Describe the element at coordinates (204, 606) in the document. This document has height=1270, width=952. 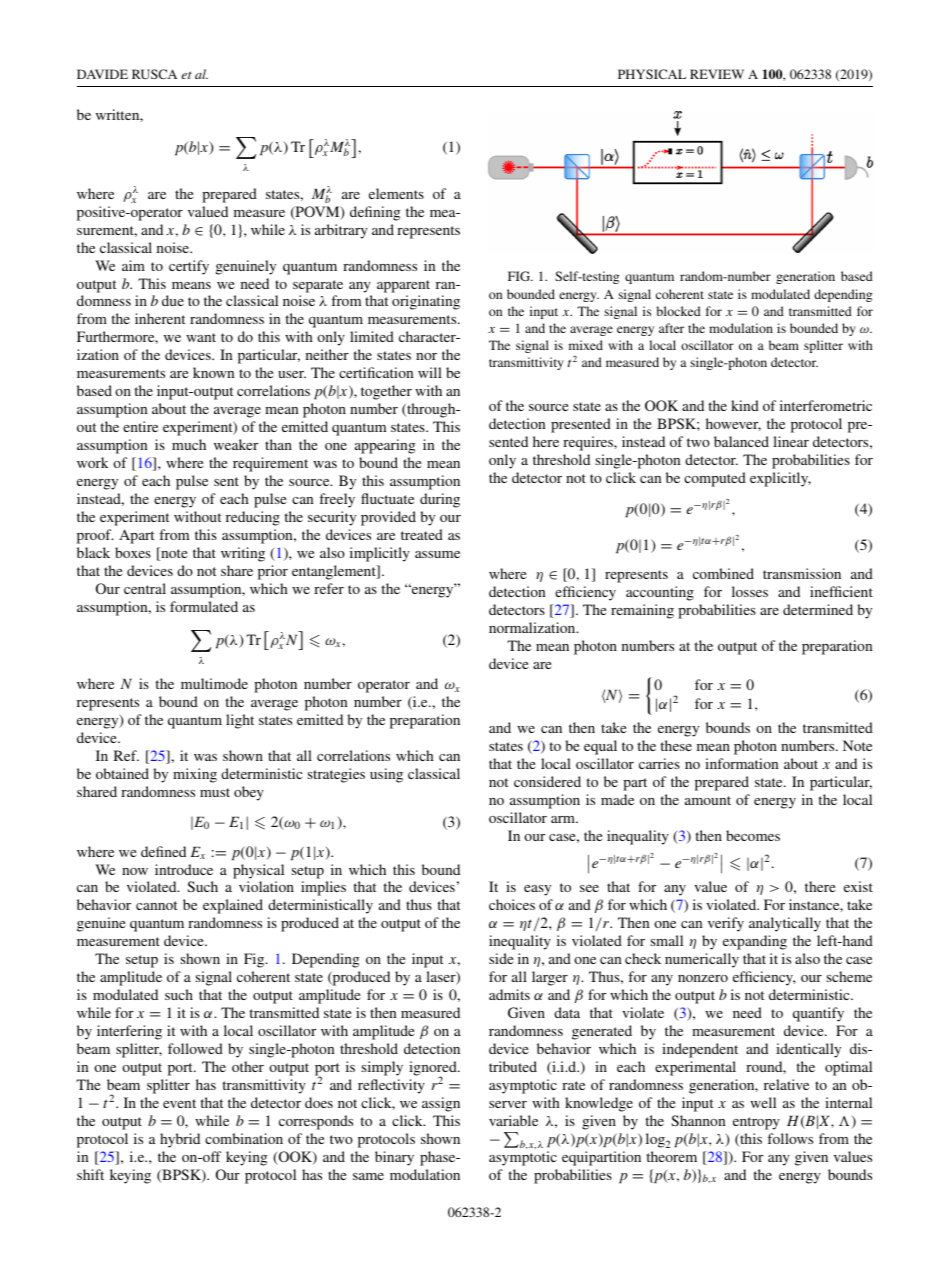
I see `formulated` at that location.
